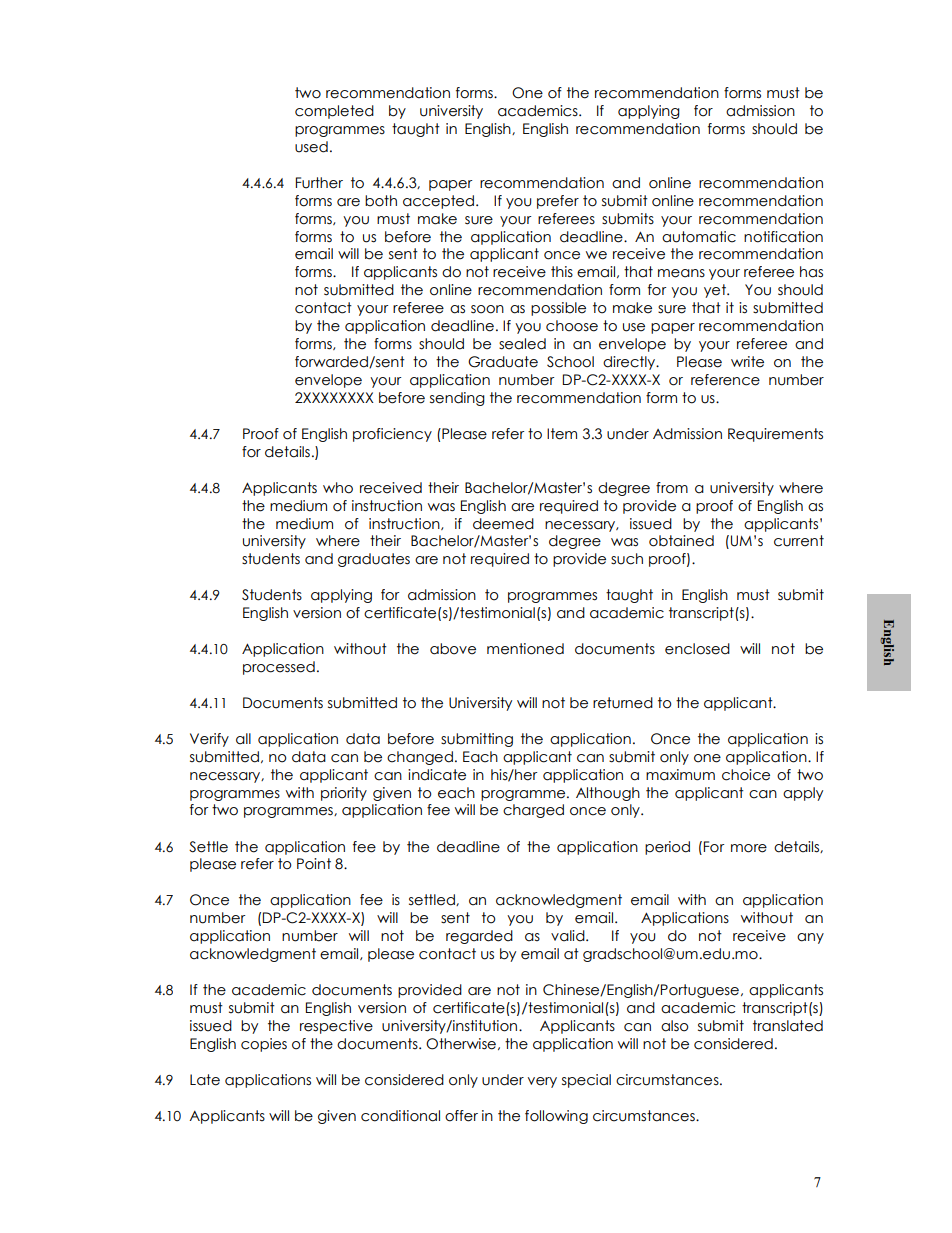  Describe the element at coordinates (264, 1045) in the image. I see `copies` at that location.
